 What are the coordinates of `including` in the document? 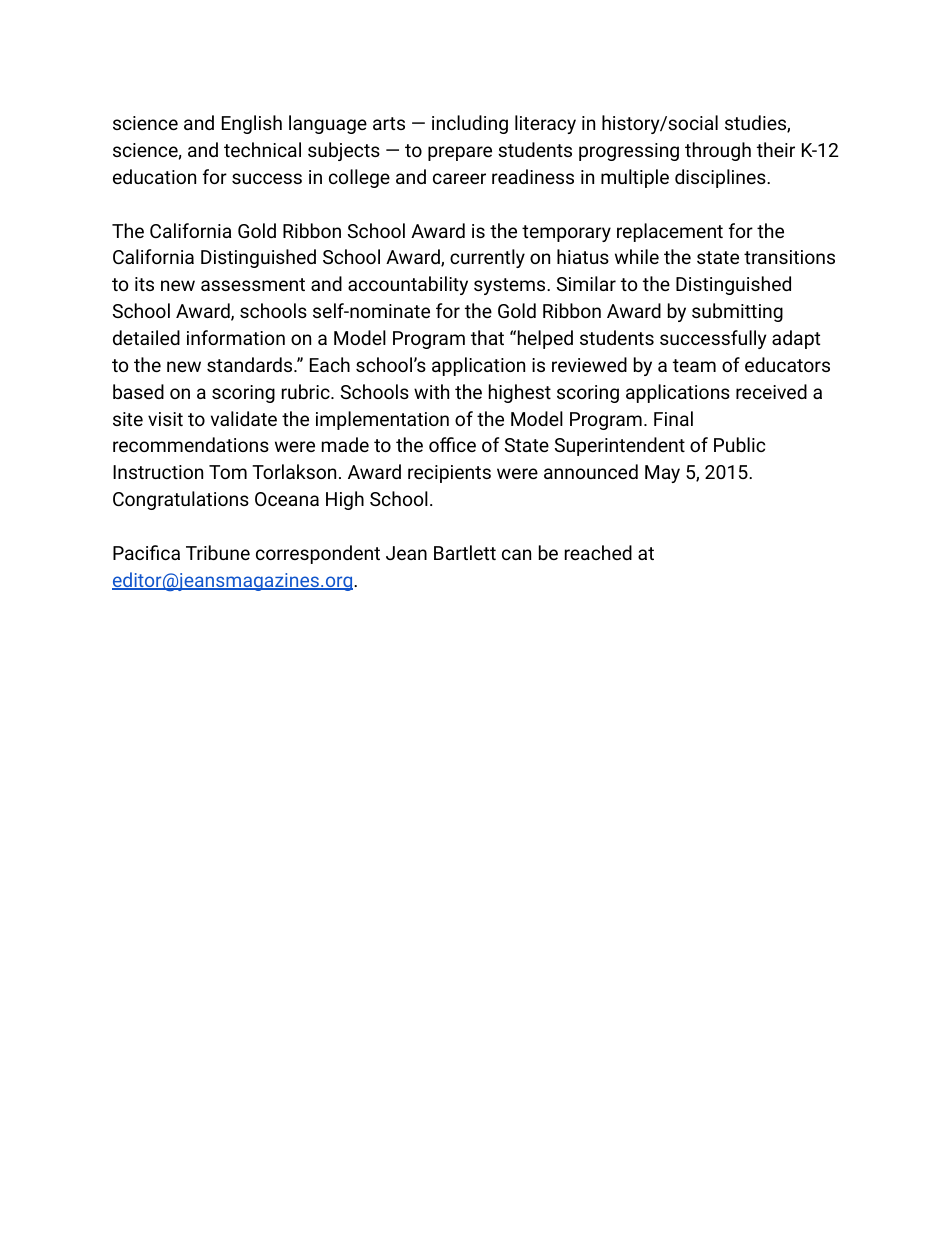 It's located at (470, 124).
